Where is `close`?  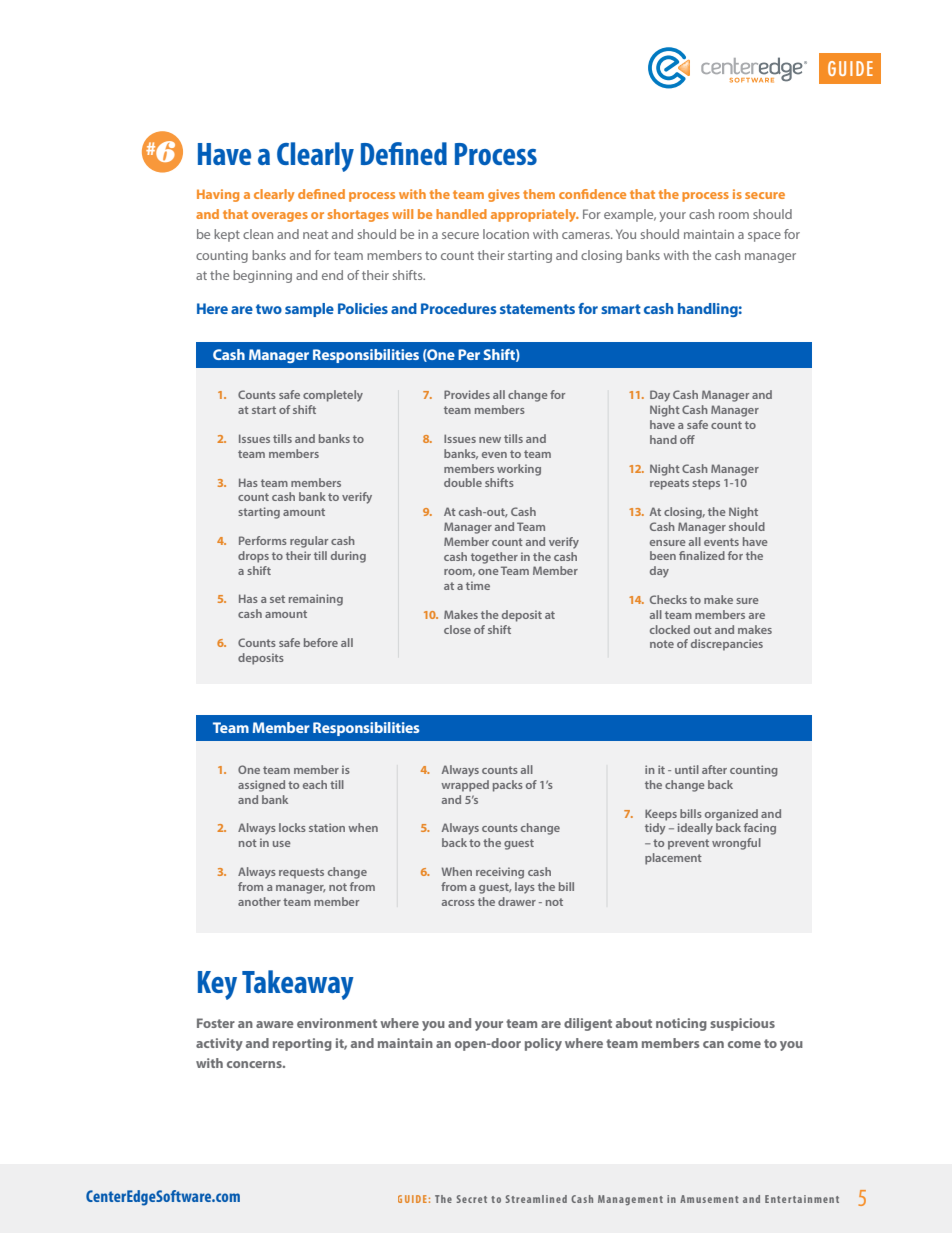
close is located at coordinates (457, 629).
